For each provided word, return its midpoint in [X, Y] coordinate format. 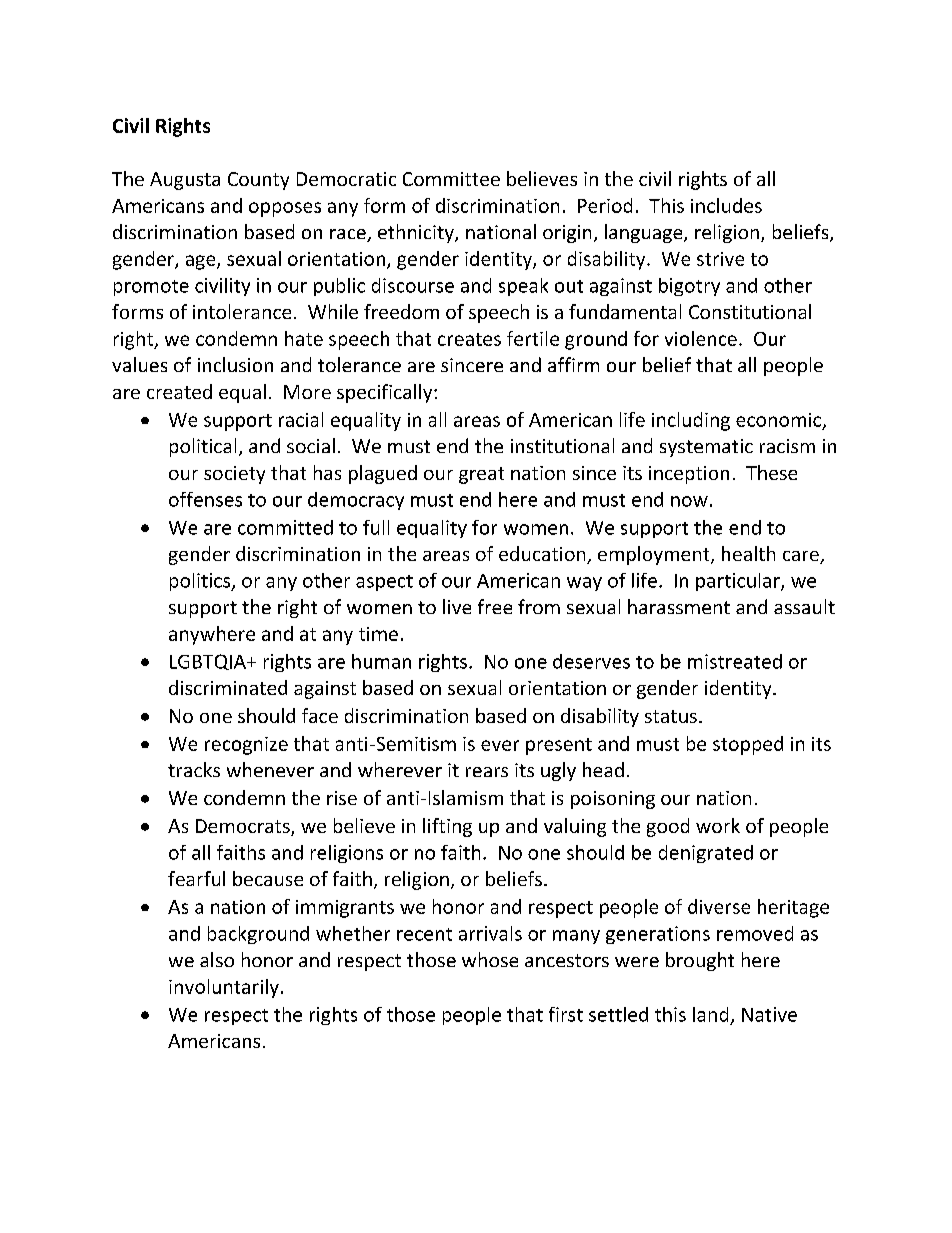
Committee [451, 179]
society [234, 475]
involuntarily [224, 988]
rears [487, 772]
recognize [246, 746]
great [481, 475]
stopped [748, 745]
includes [726, 205]
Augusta [185, 181]
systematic [706, 448]
